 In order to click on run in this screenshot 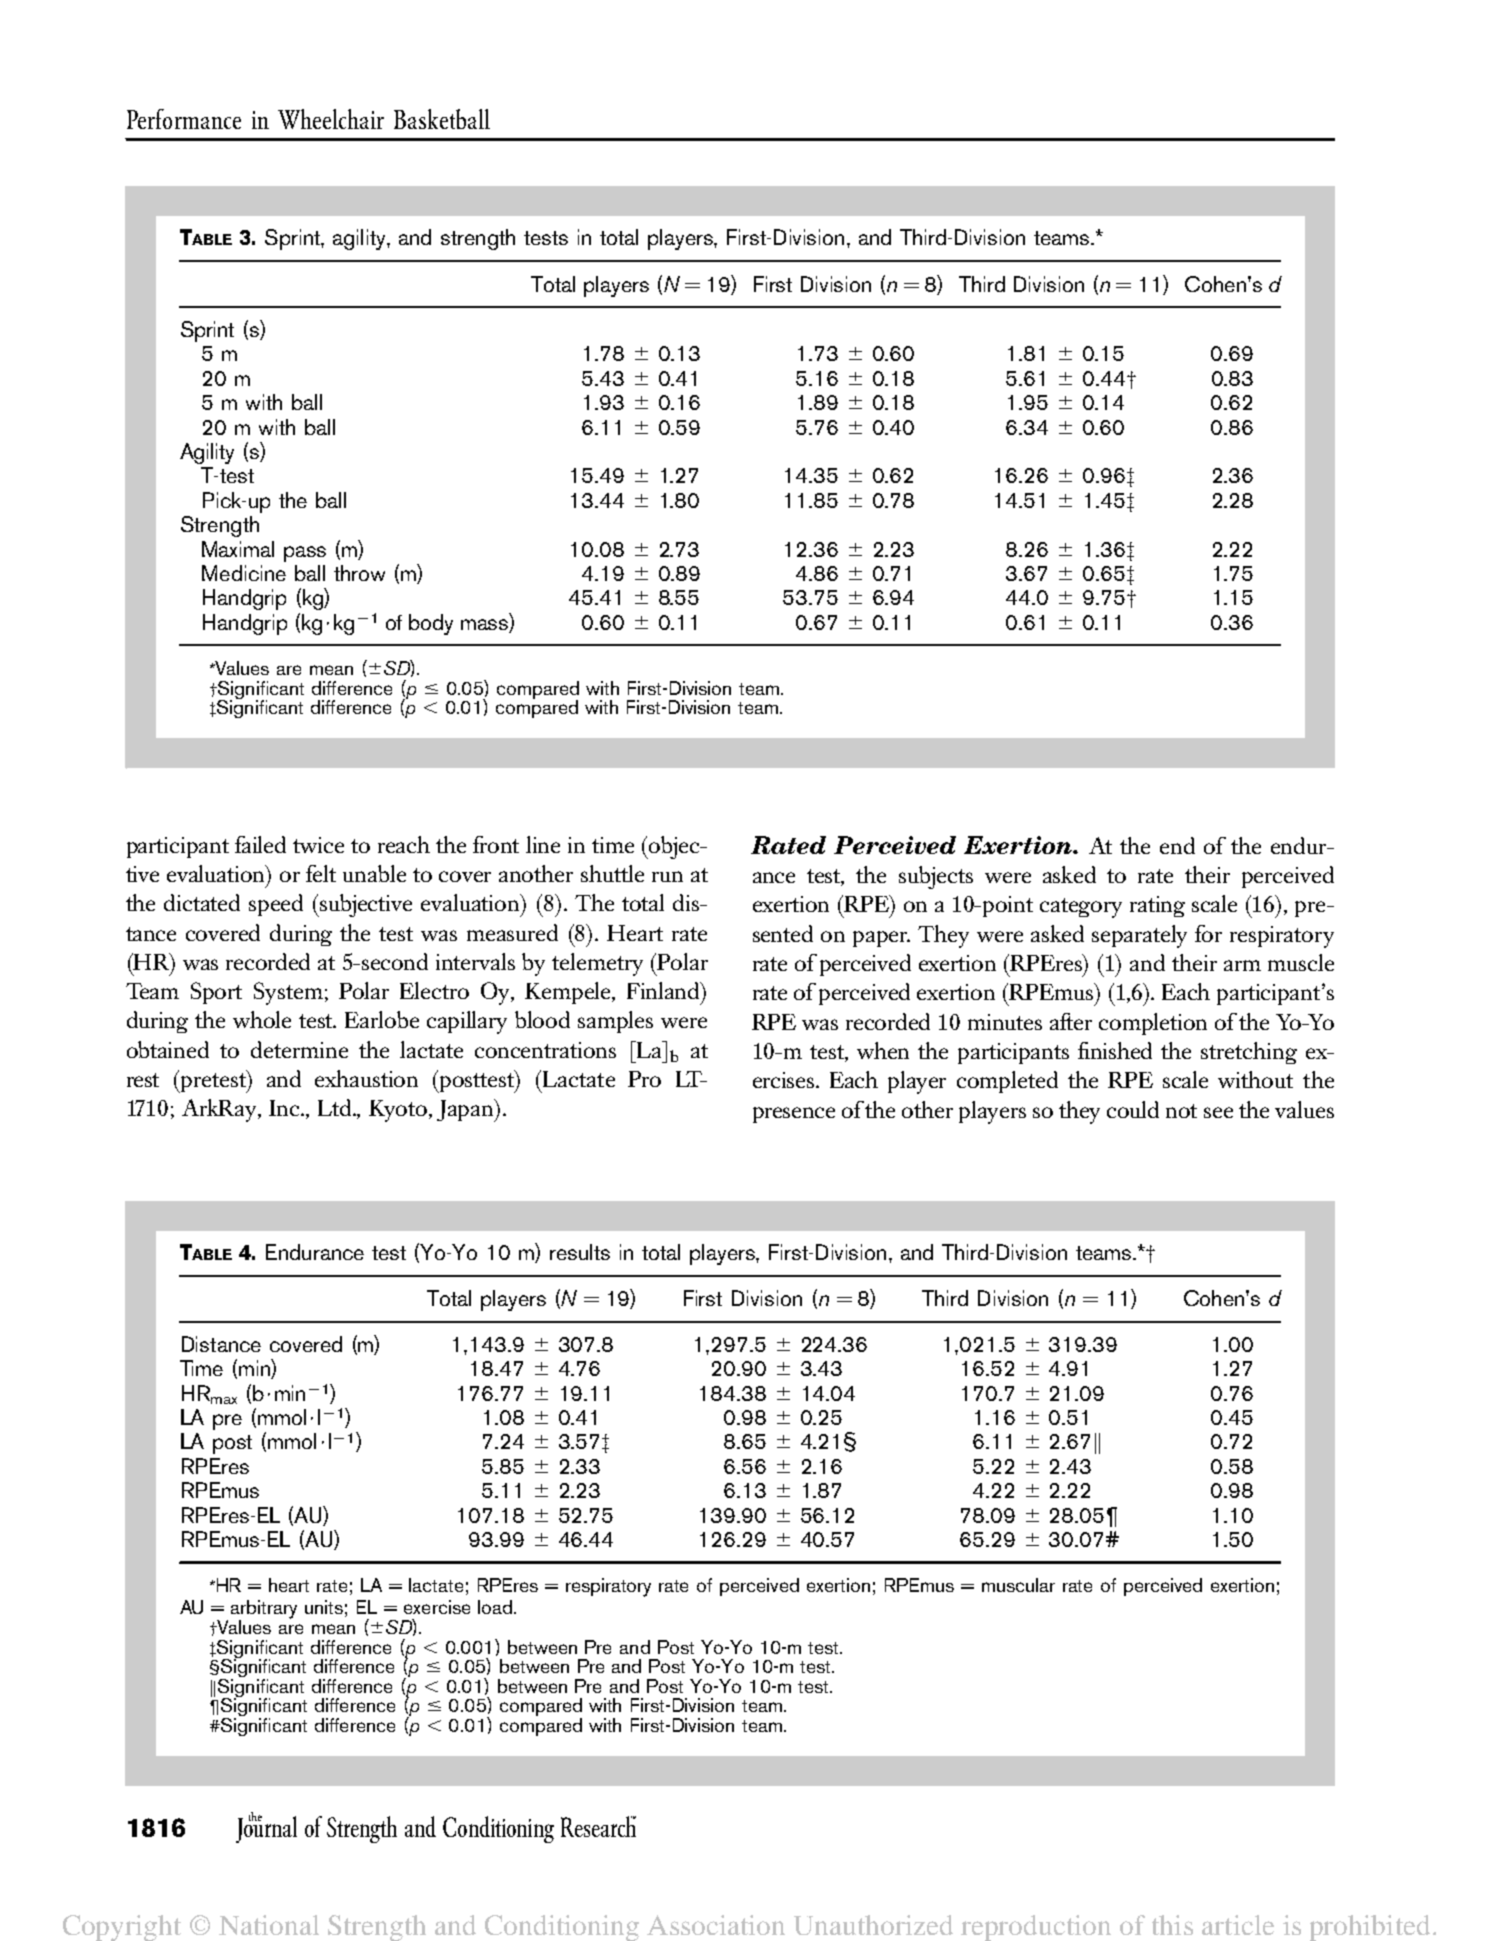, I will do `click(667, 876)`.
